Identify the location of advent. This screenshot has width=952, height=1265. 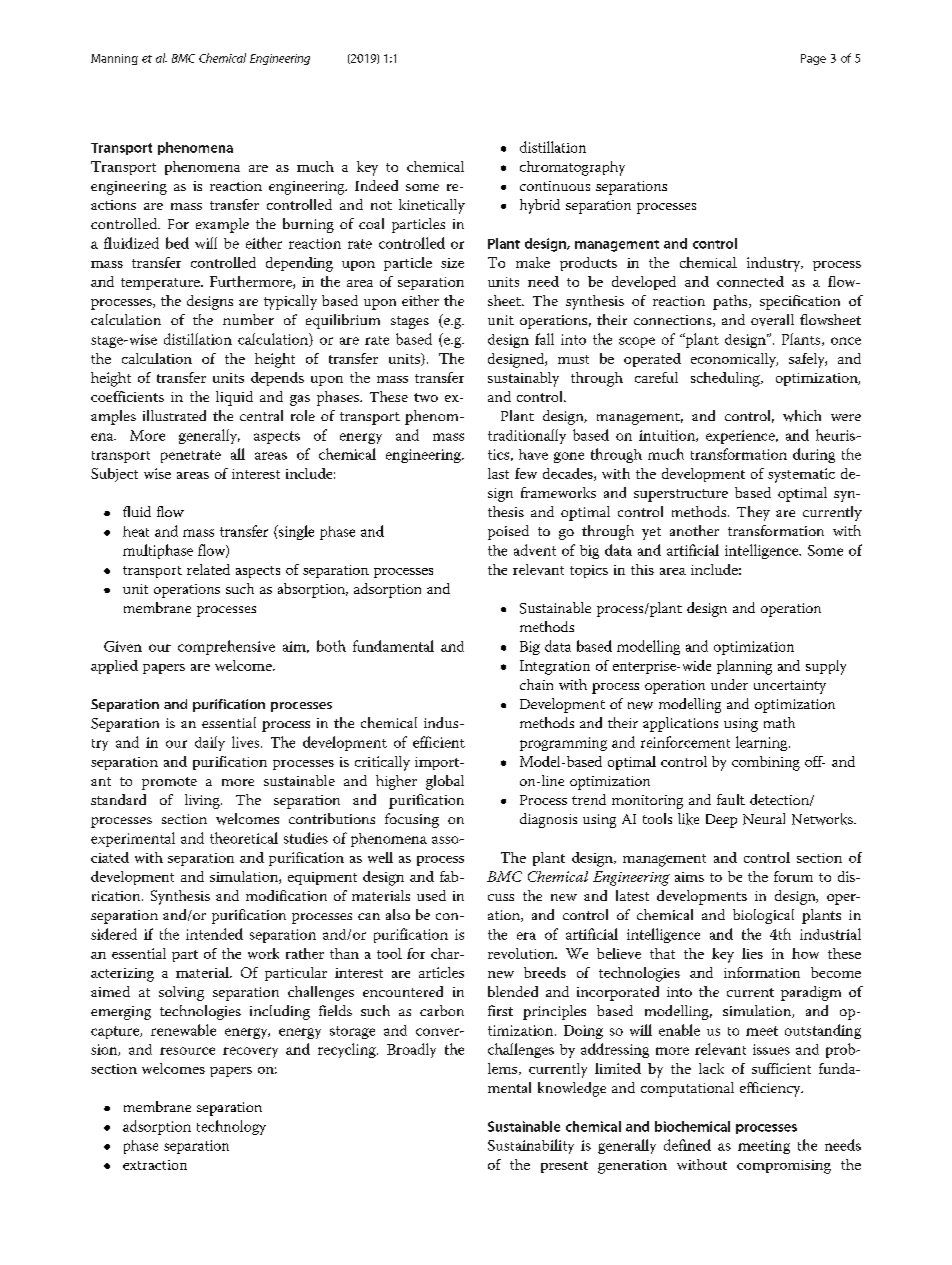
(535, 550).
